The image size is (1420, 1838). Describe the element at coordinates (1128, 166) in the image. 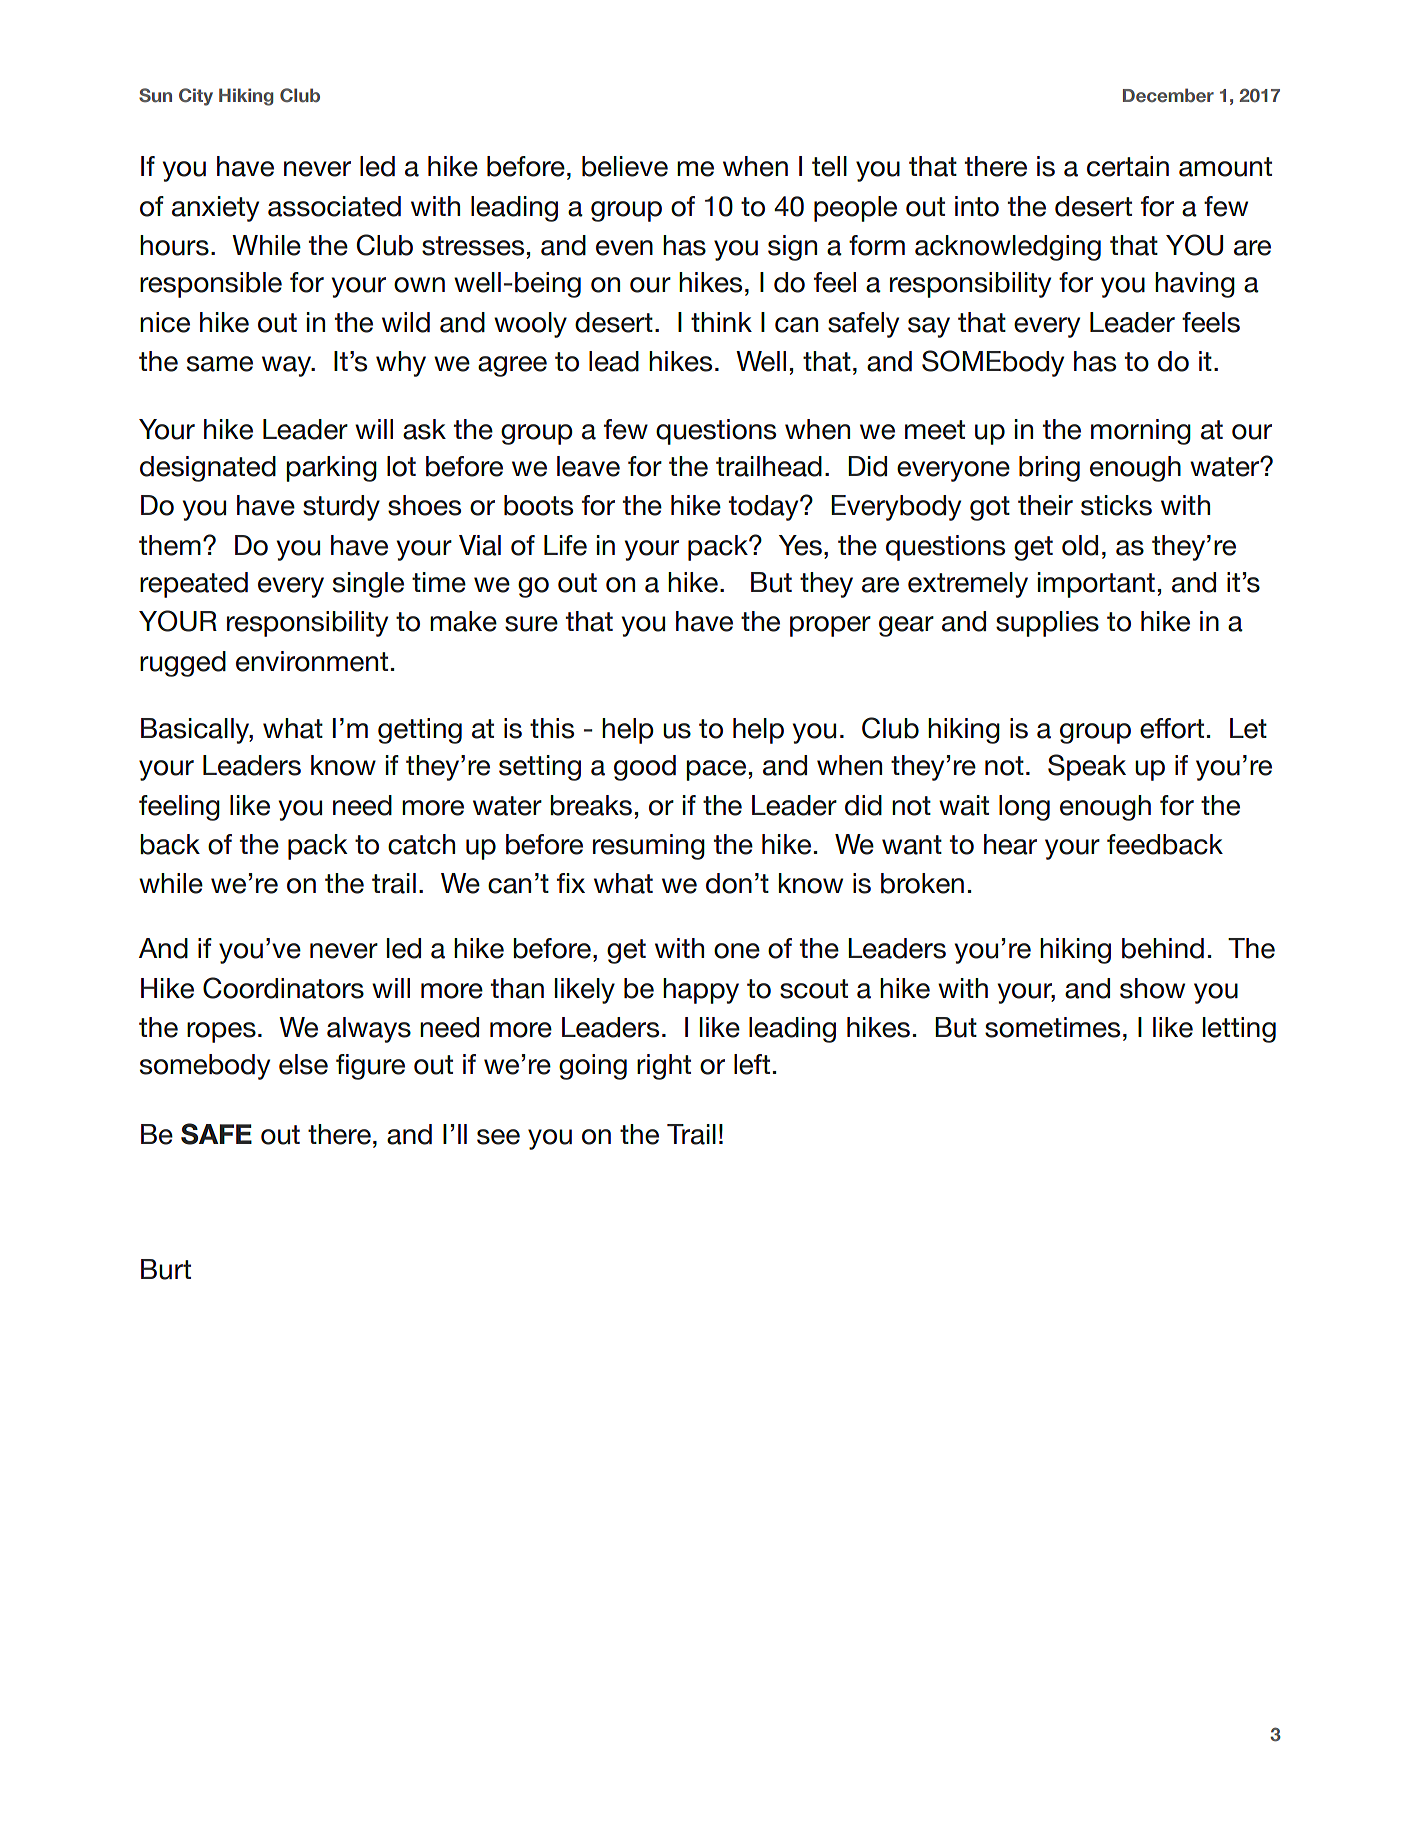

I see `certain` at that location.
